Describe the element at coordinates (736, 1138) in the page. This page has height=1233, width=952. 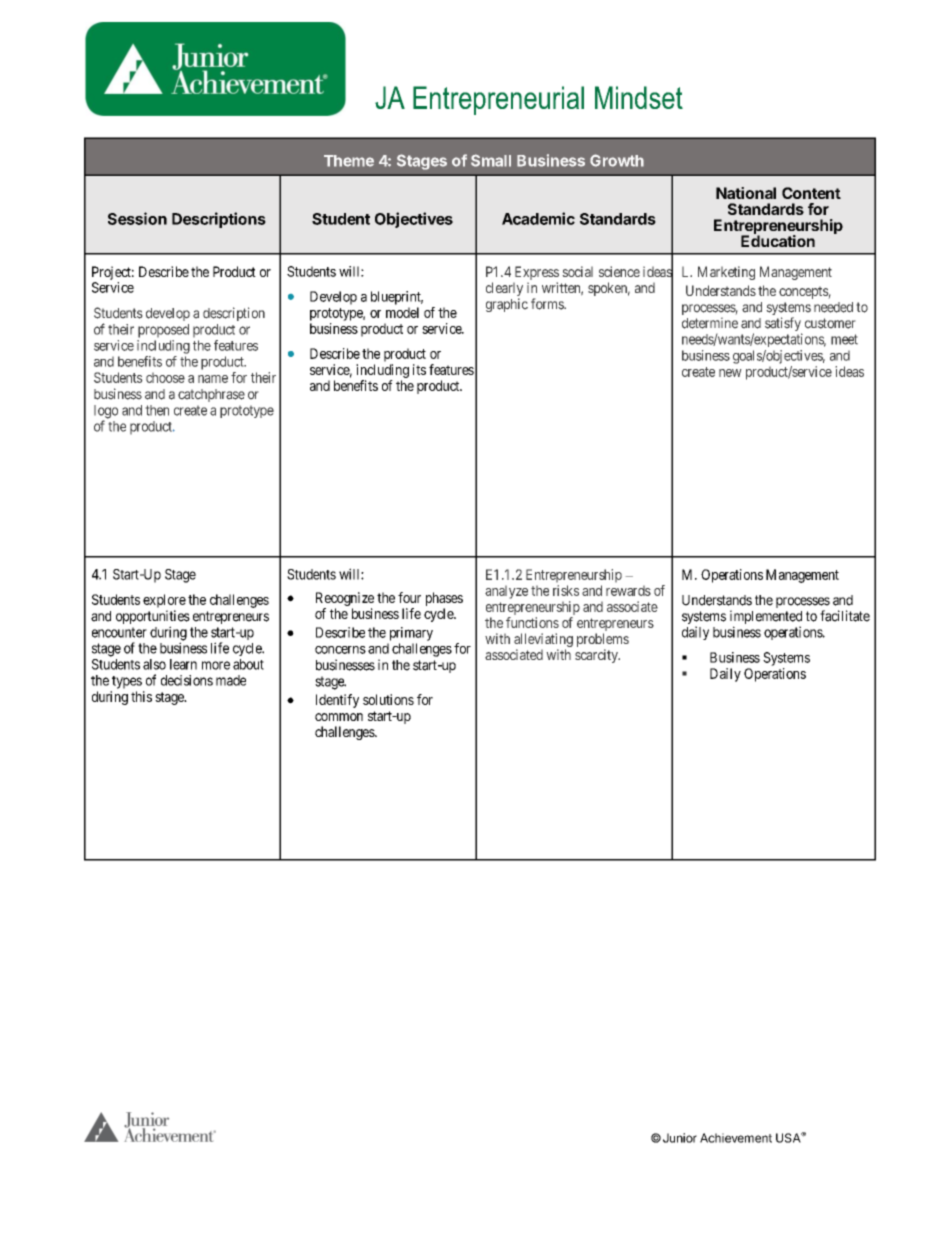
I see `Achievement` at that location.
